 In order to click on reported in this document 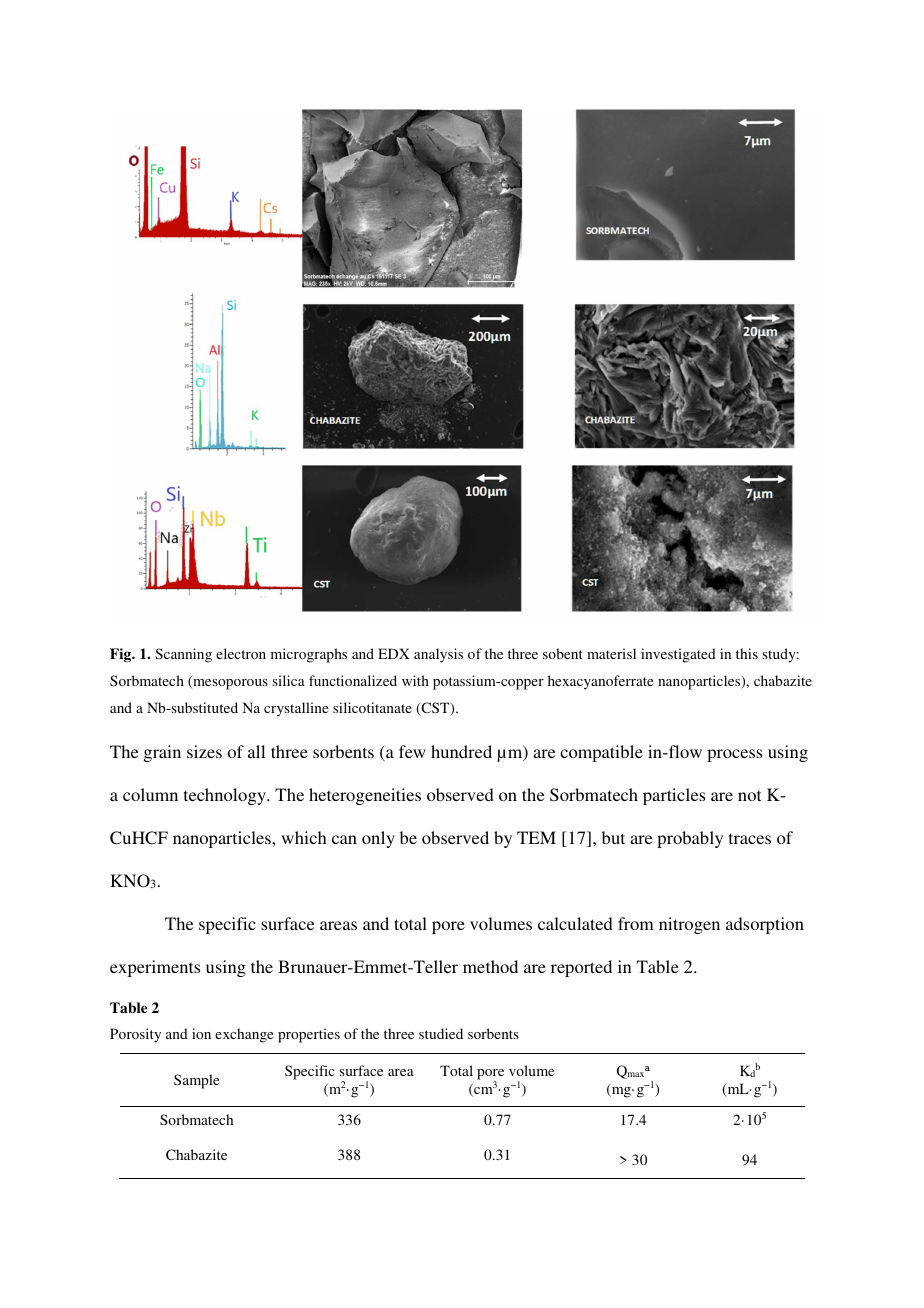, I will do `click(581, 968)`.
